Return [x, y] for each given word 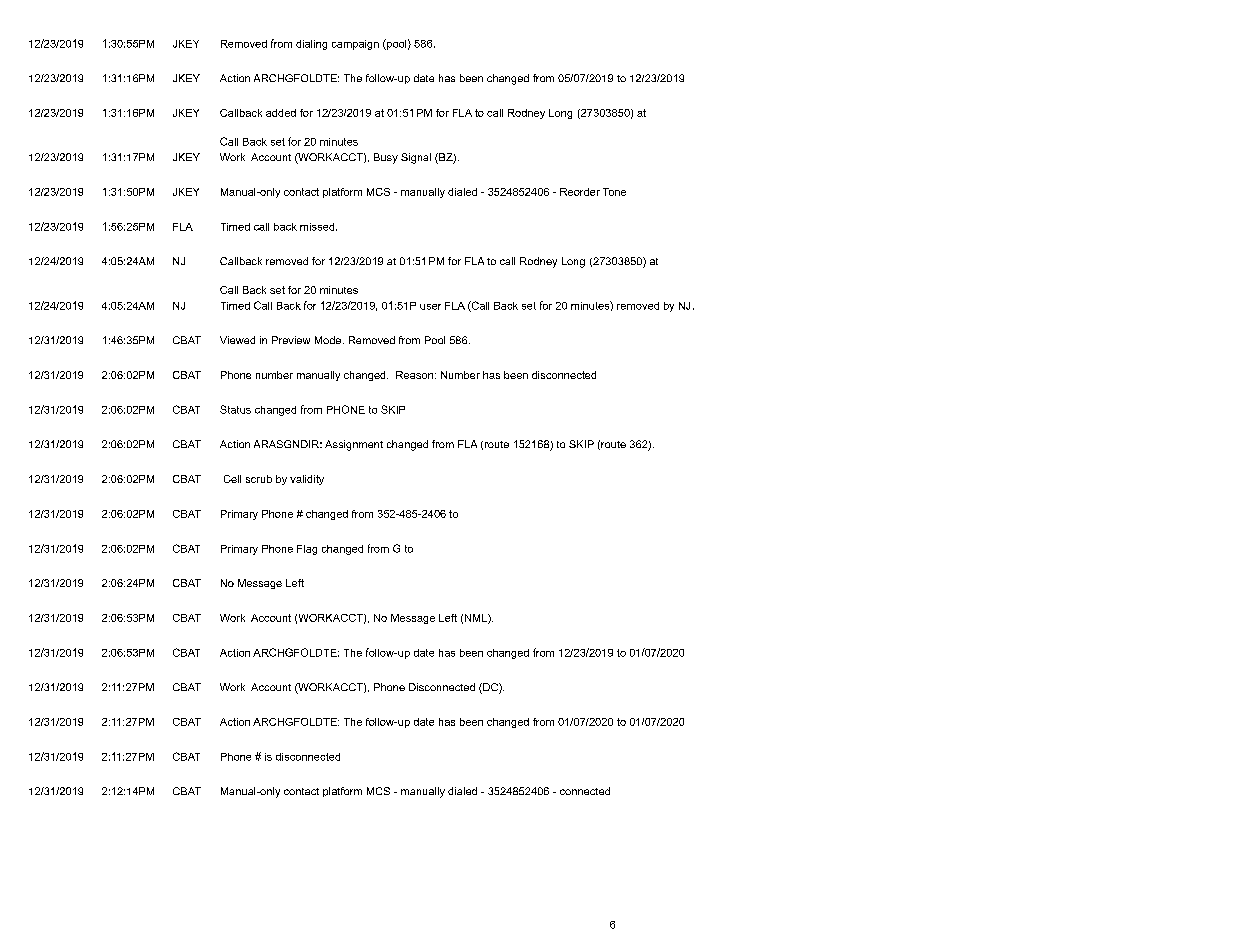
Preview [291, 340]
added [281, 113]
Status [235, 409]
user [430, 307]
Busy [386, 158]
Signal [416, 158]
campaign [355, 45]
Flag [307, 550]
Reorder [580, 192]
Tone [614, 192]
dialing [311, 45]
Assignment [354, 445]
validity [307, 480]
